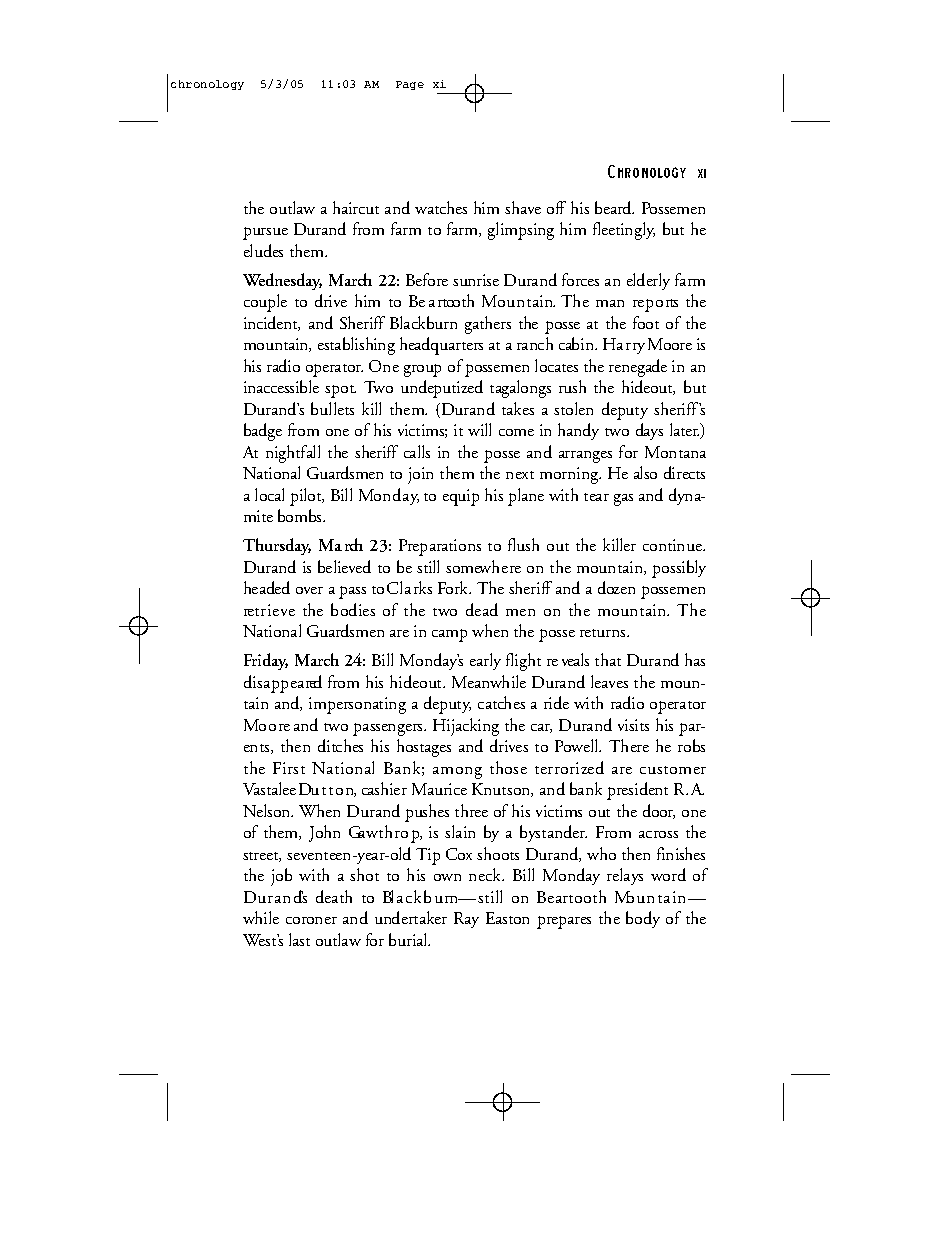 This image has width=952, height=1233. I want to click on camp, so click(449, 635).
